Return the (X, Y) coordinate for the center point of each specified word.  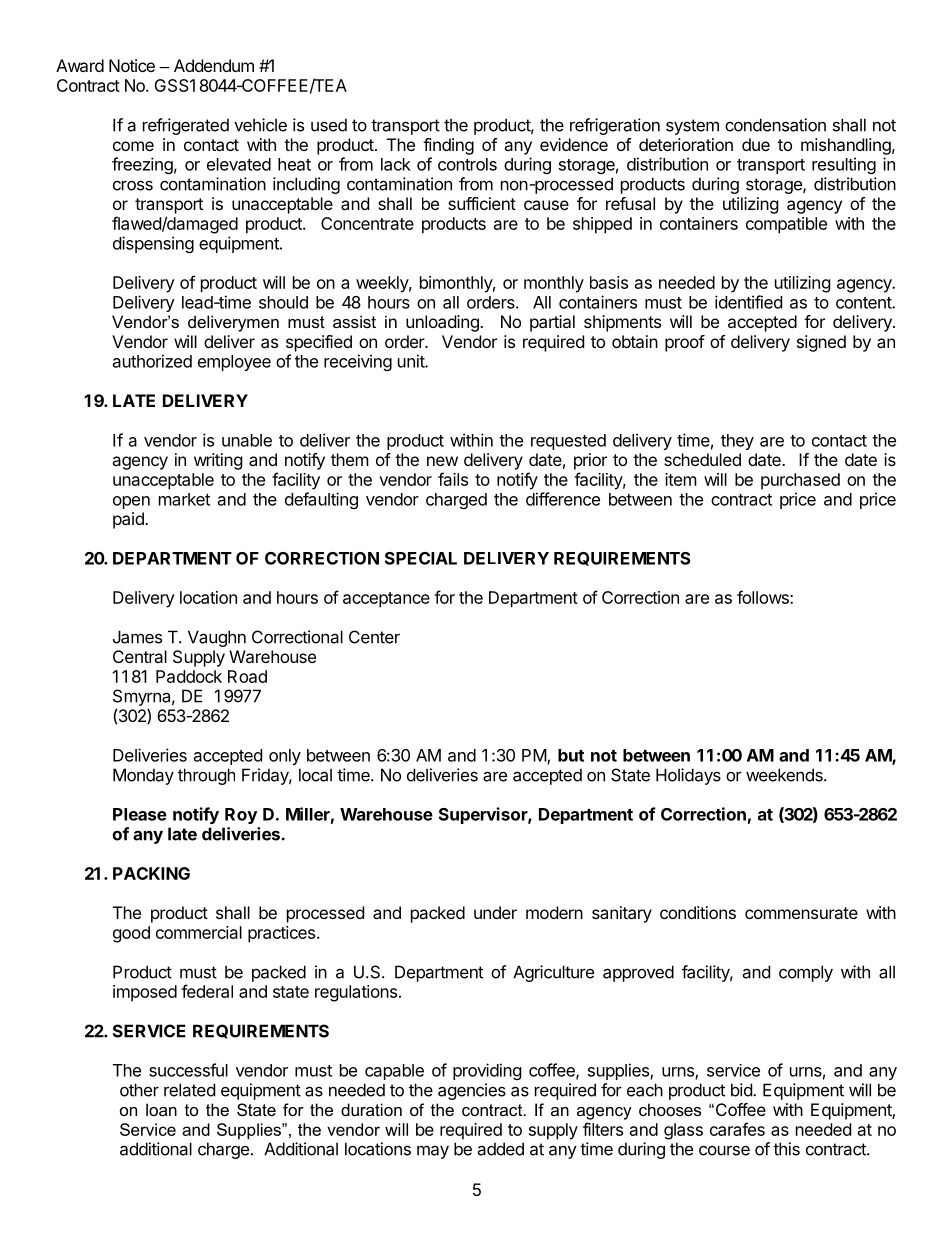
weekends (785, 775)
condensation (775, 125)
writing (218, 461)
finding (448, 146)
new (442, 461)
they (737, 442)
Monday (143, 776)
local (315, 775)
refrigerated (186, 126)
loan (161, 1109)
